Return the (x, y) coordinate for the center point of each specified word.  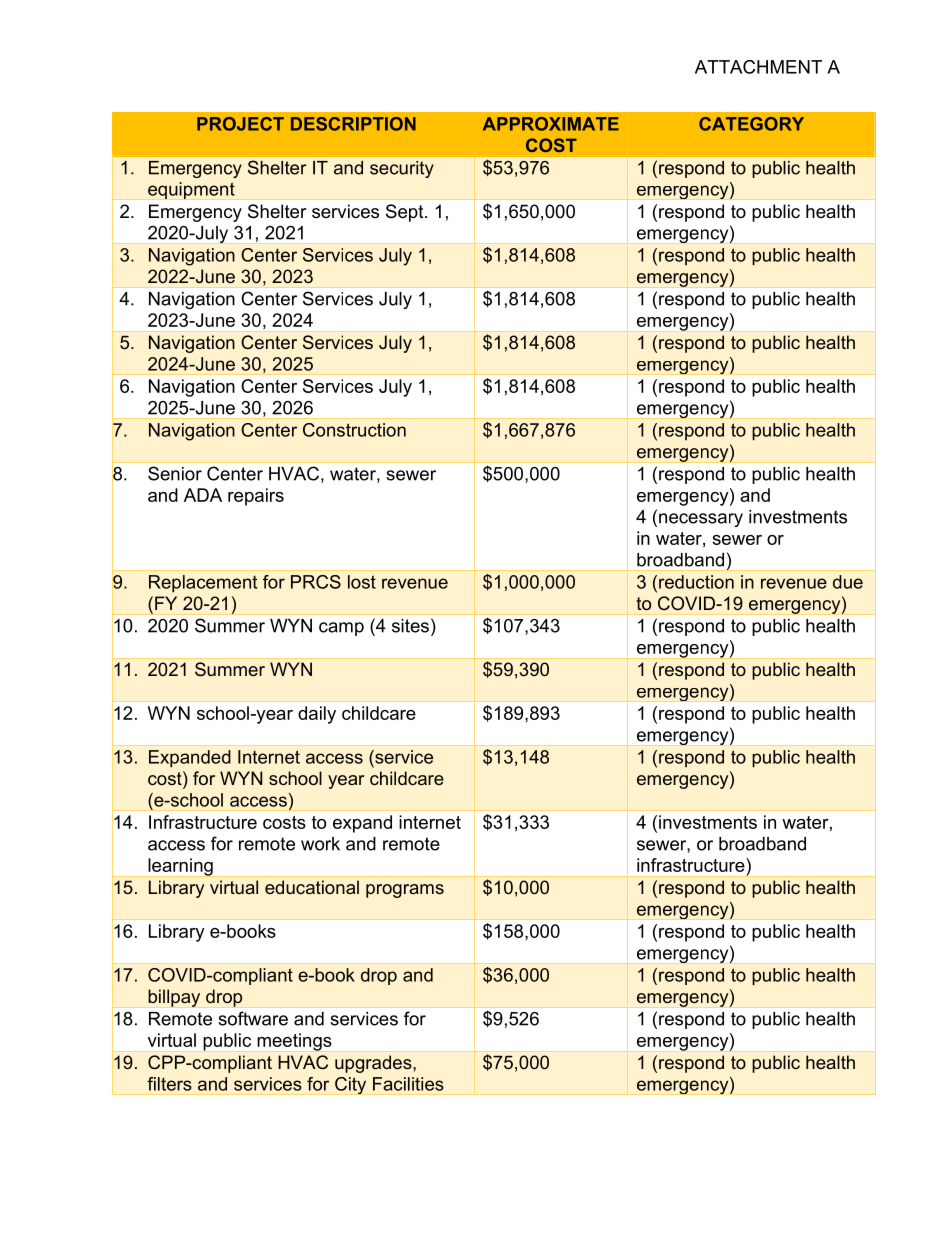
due (848, 582)
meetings (294, 1042)
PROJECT (240, 124)
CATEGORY (751, 124)
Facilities (408, 1084)
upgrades (374, 1064)
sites (410, 626)
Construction (354, 430)
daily (317, 715)
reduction (696, 582)
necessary (701, 520)
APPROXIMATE (551, 124)
